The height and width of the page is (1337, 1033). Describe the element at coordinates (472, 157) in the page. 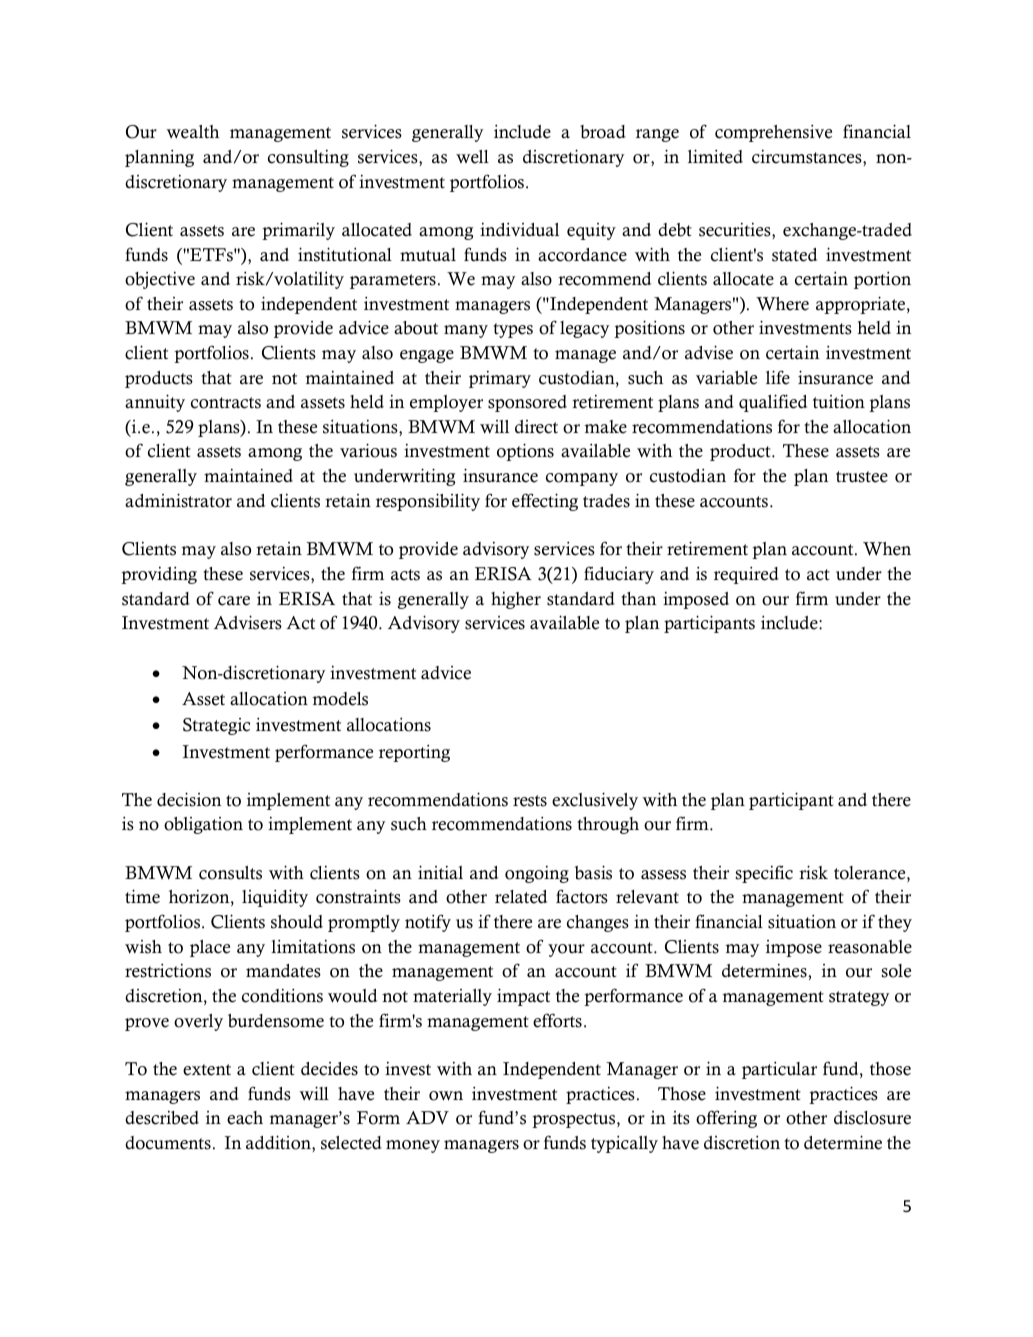

I see `well` at that location.
